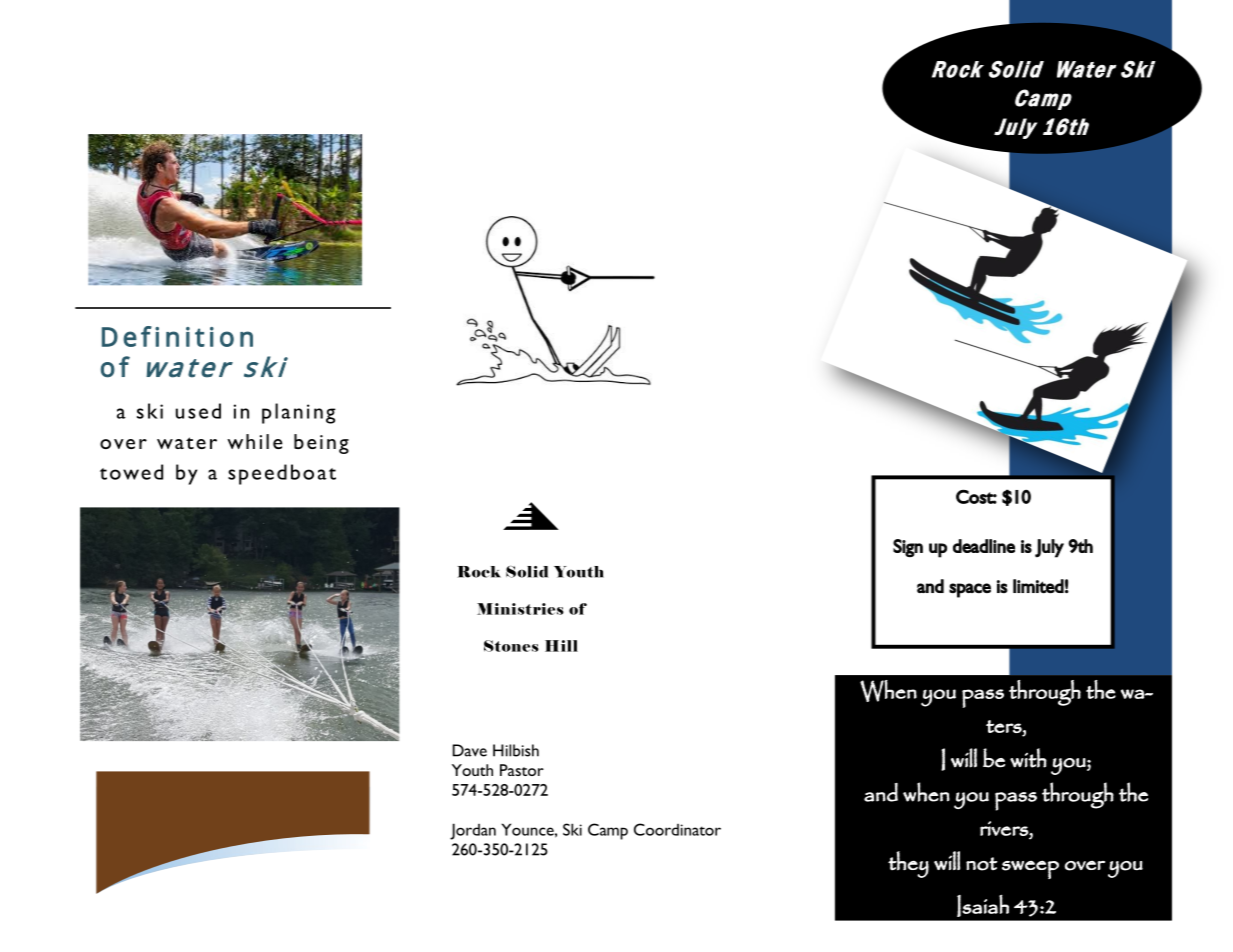 Image resolution: width=1233 pixels, height=952 pixels. Describe the element at coordinates (520, 609) in the page. I see `Ministries` at that location.
